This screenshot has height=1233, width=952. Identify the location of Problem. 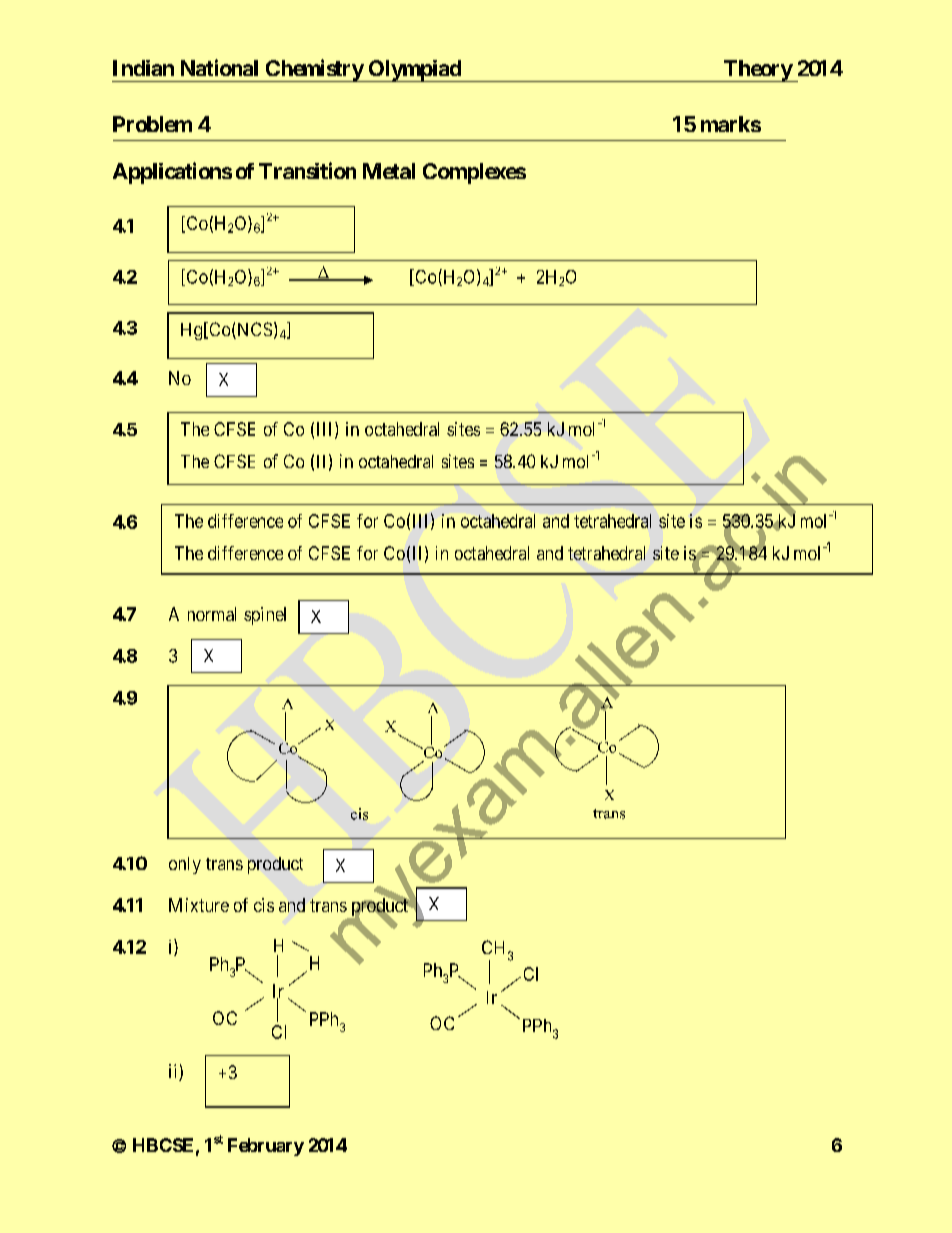
(152, 124).
